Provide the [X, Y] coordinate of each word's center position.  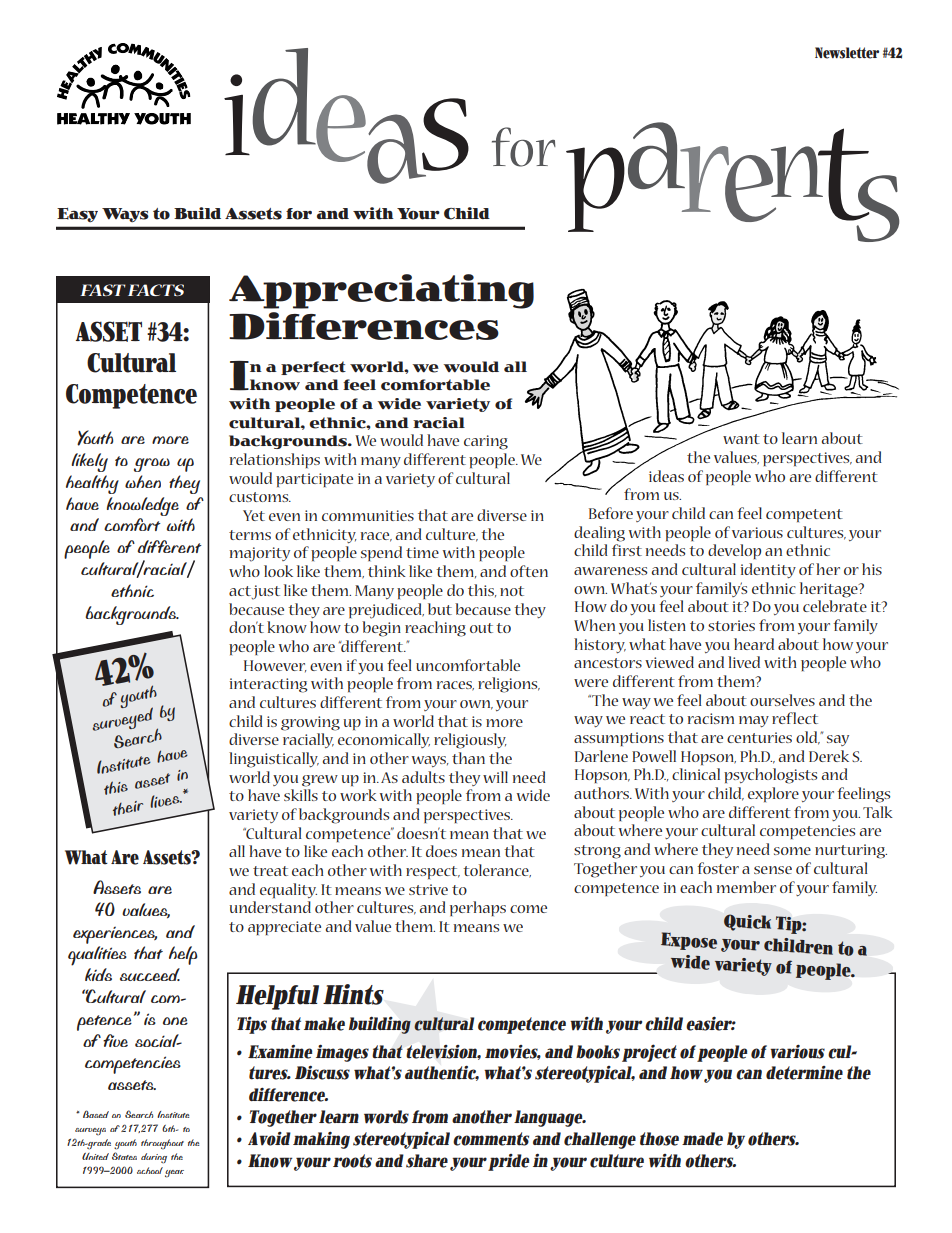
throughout [162, 1144]
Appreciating [381, 291]
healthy [92, 484]
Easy [77, 214]
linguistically [274, 760]
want [741, 439]
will [495, 777]
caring [486, 442]
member [746, 887]
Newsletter [847, 53]
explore [773, 794]
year [174, 1174]
